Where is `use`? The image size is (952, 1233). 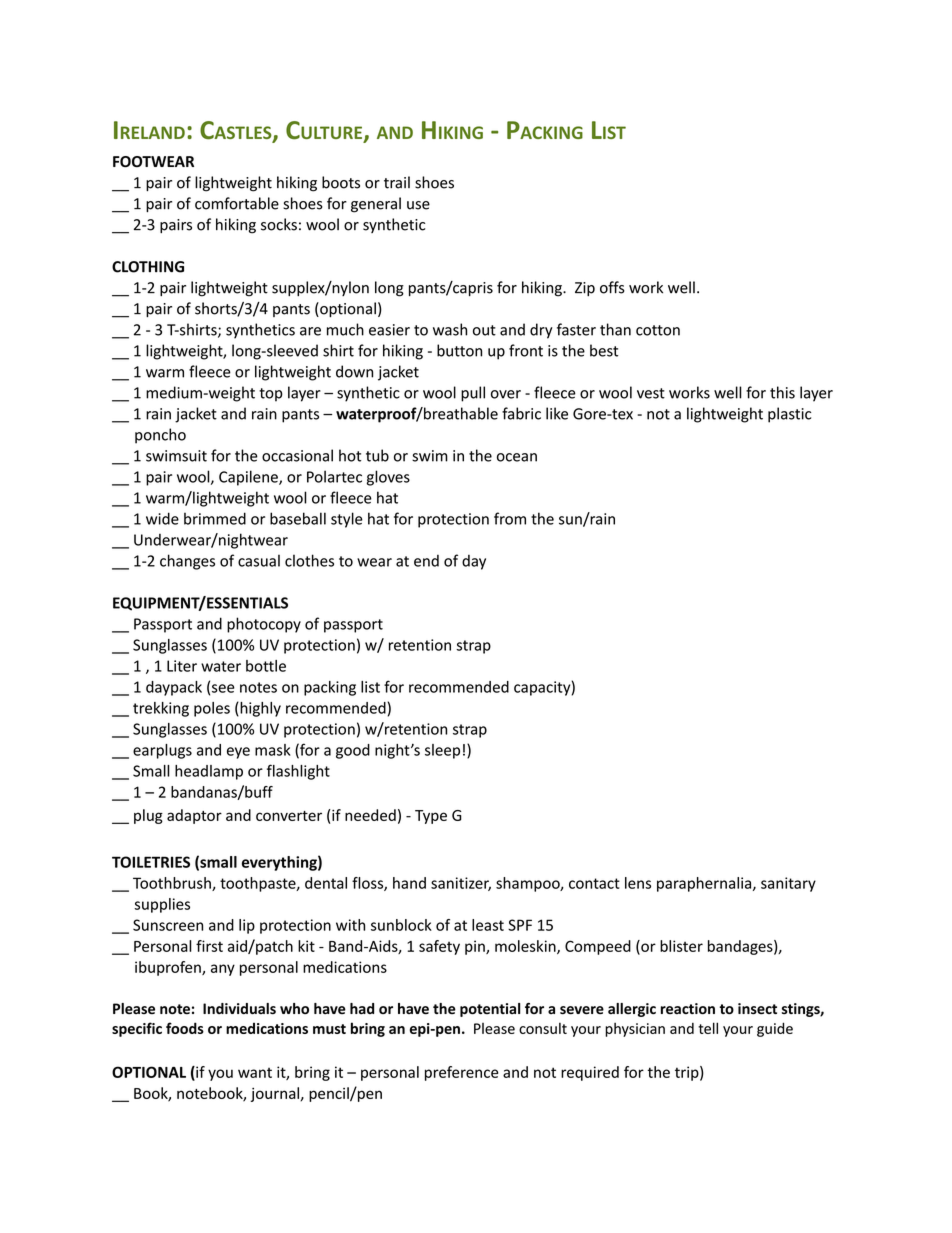
use is located at coordinates (418, 205).
